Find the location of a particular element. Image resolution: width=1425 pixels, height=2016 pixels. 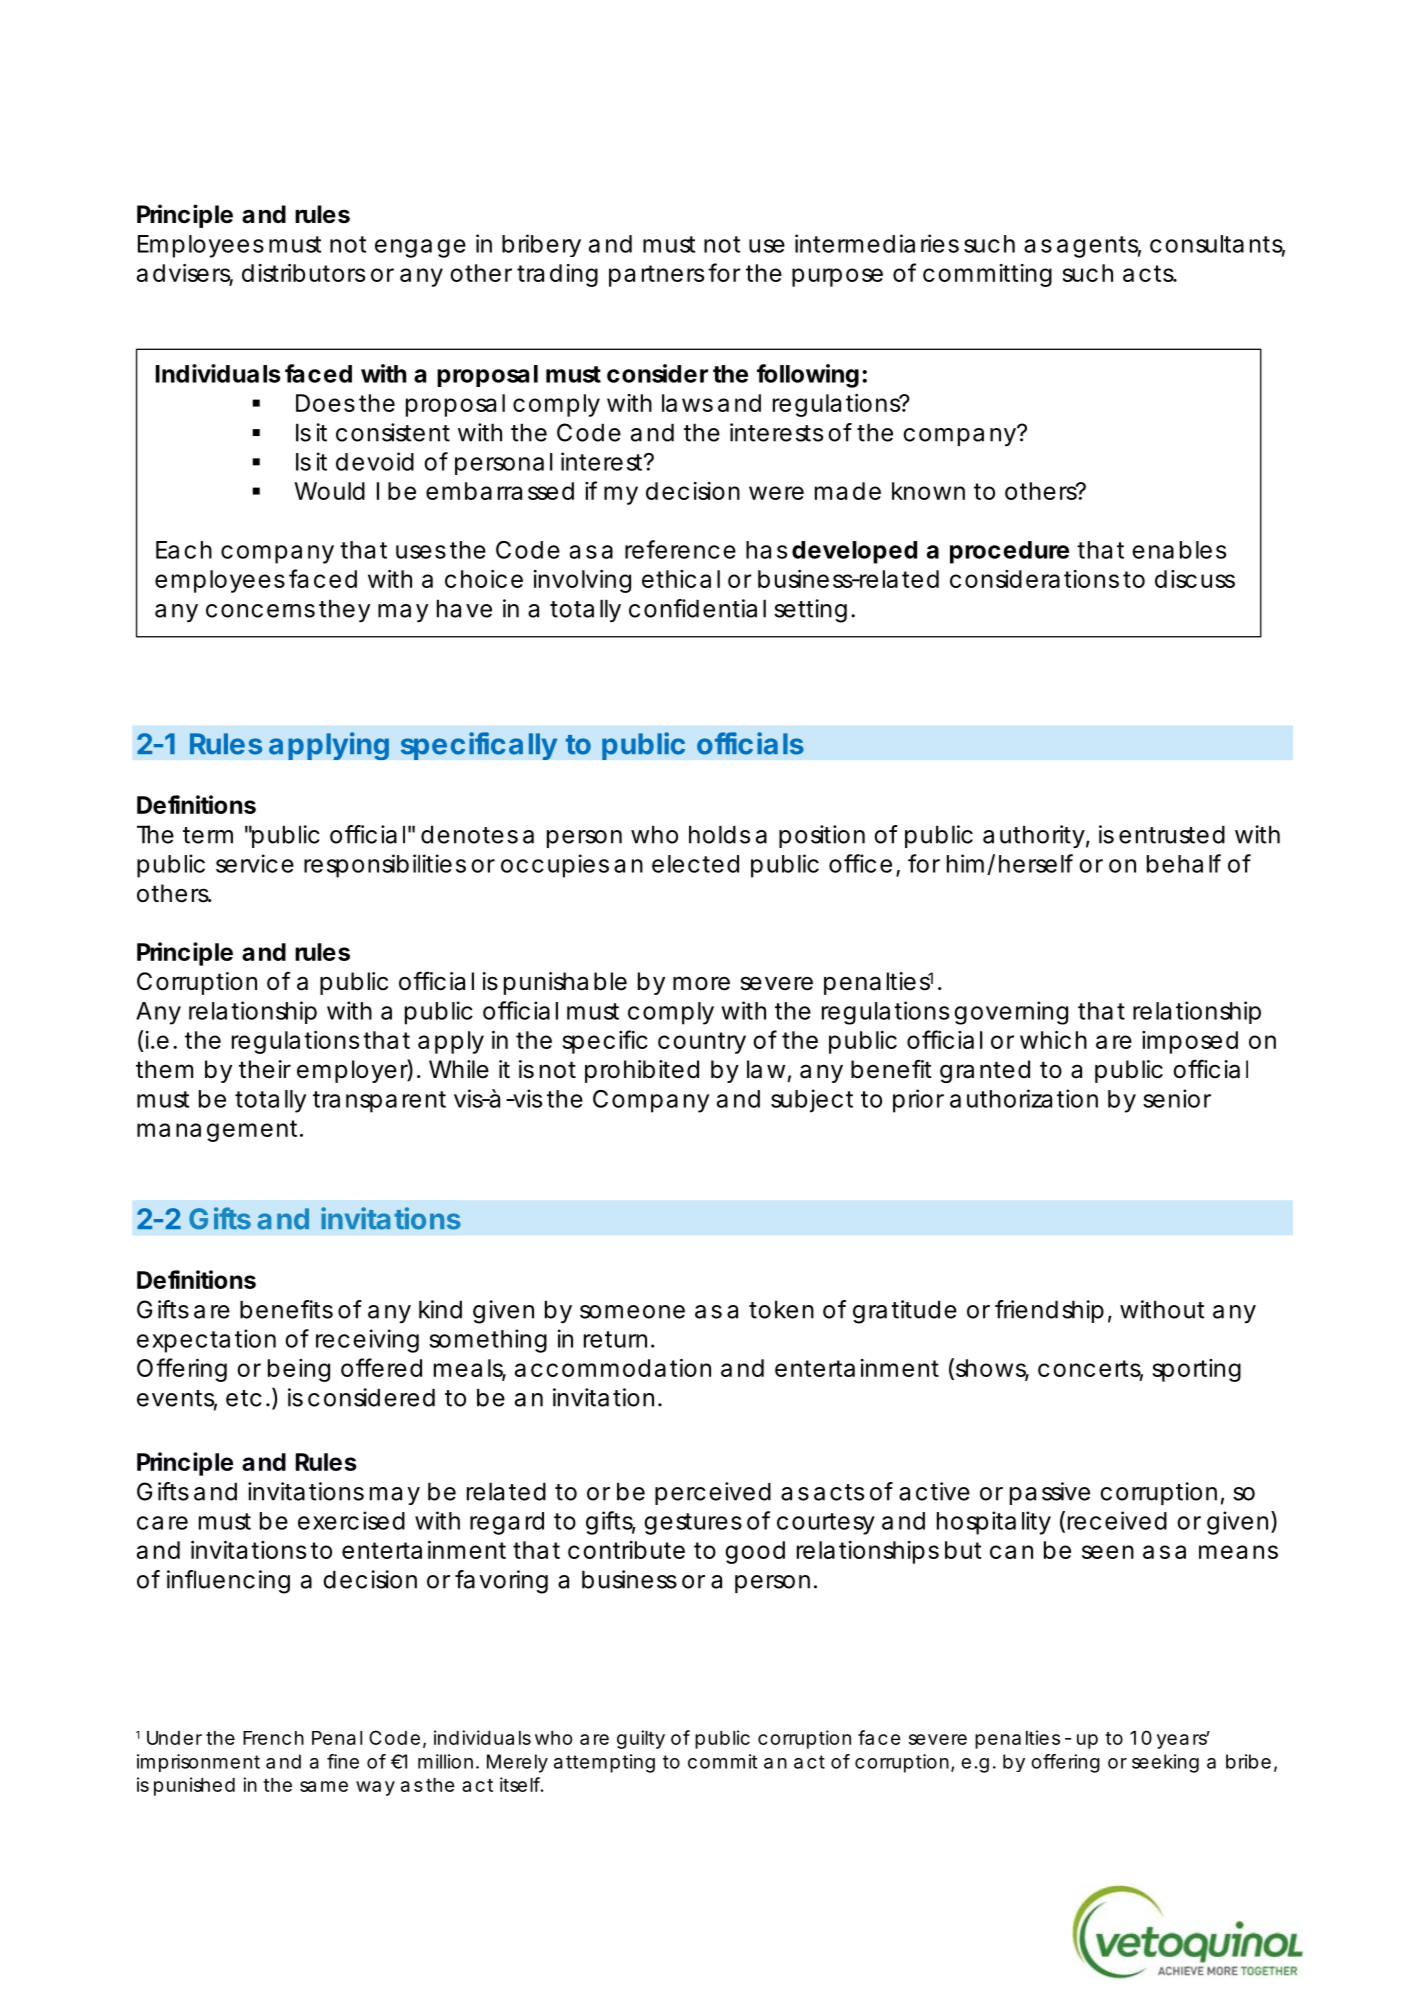

country is located at coordinates (702, 1043).
